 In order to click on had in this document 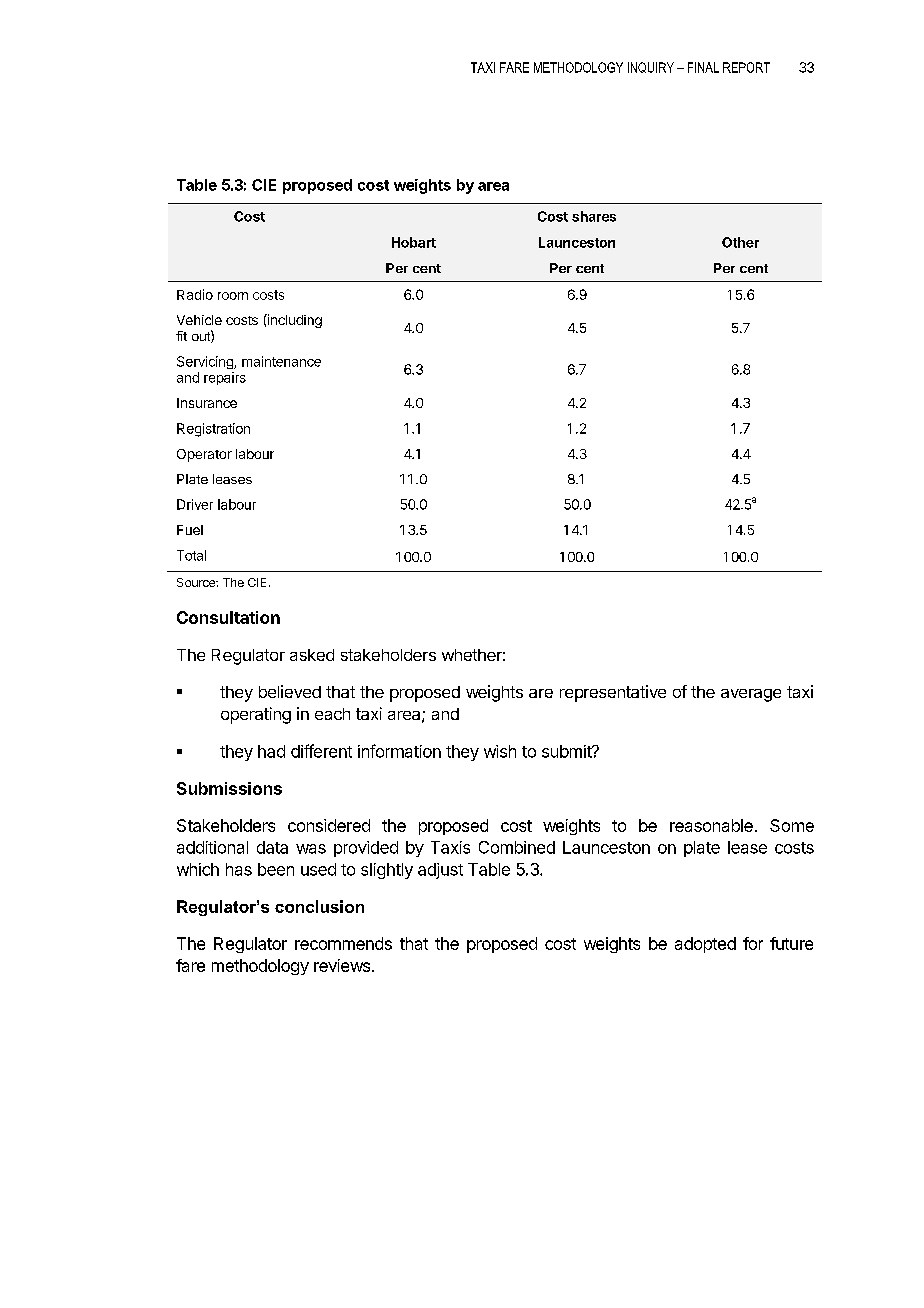, I will do `click(271, 751)`.
